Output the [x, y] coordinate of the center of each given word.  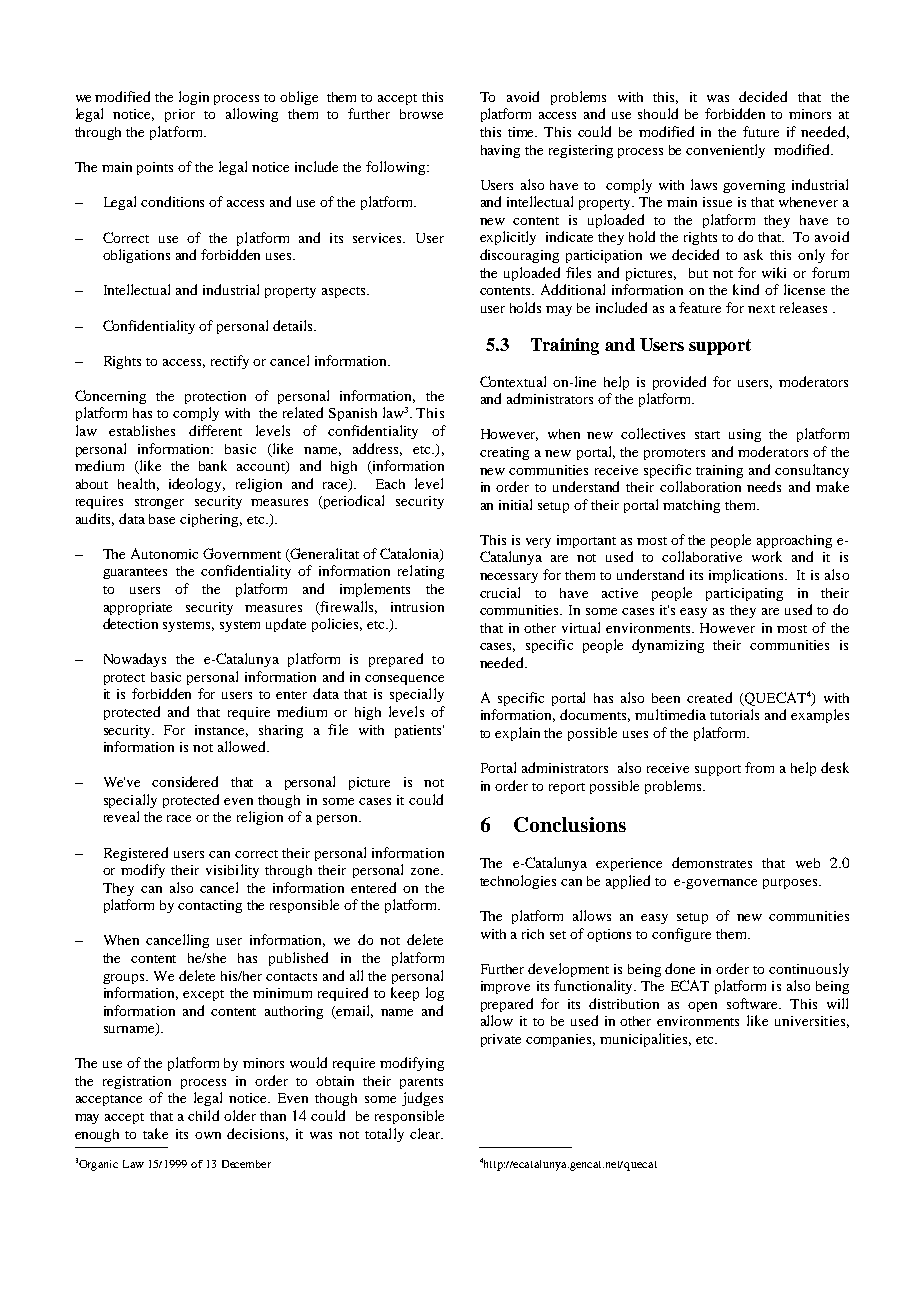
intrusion [417, 607]
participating [744, 594]
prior [180, 115]
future [761, 131]
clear [426, 1133]
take [155, 1133]
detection [130, 623]
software [754, 1003]
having [500, 151]
